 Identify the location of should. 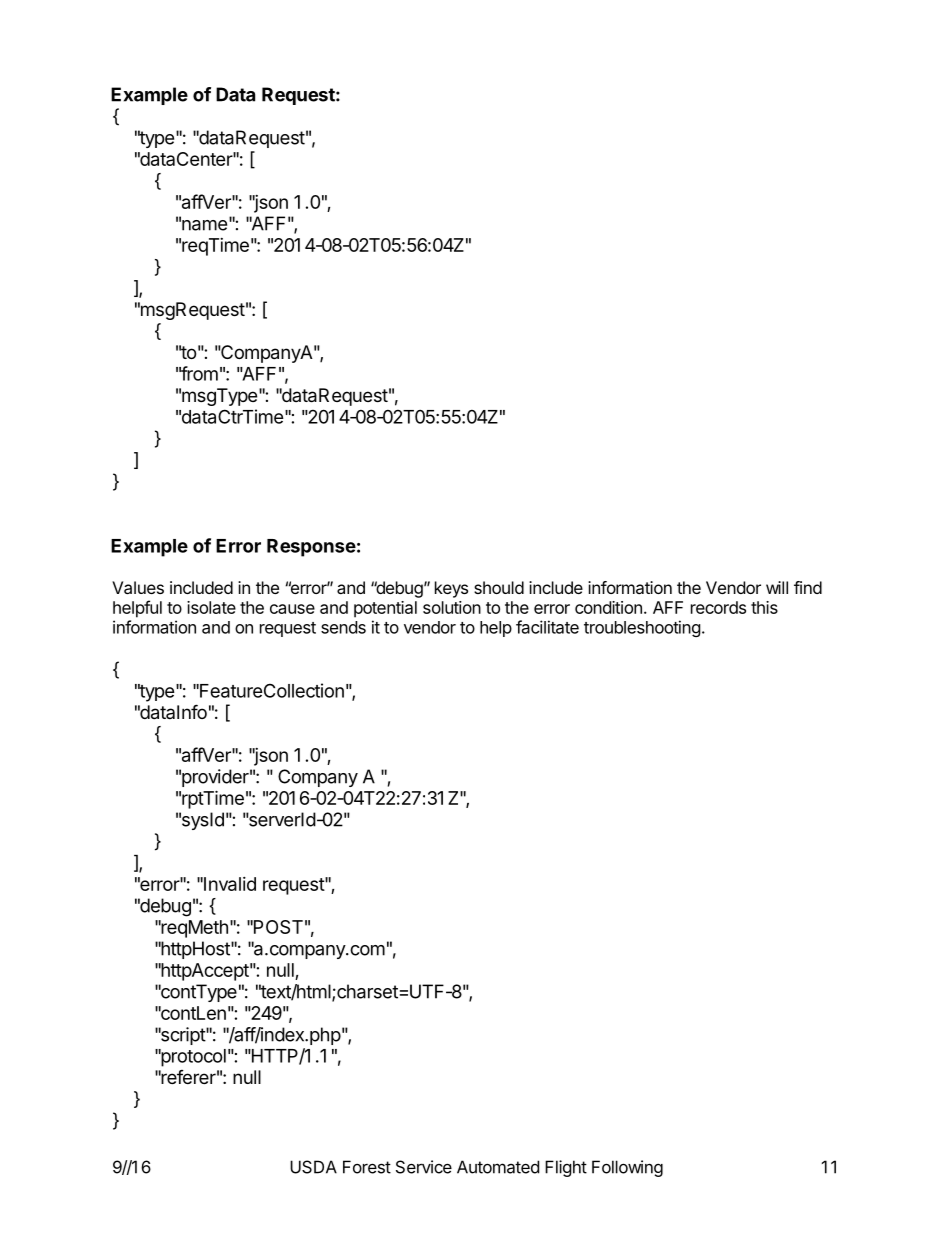
(499, 587).
